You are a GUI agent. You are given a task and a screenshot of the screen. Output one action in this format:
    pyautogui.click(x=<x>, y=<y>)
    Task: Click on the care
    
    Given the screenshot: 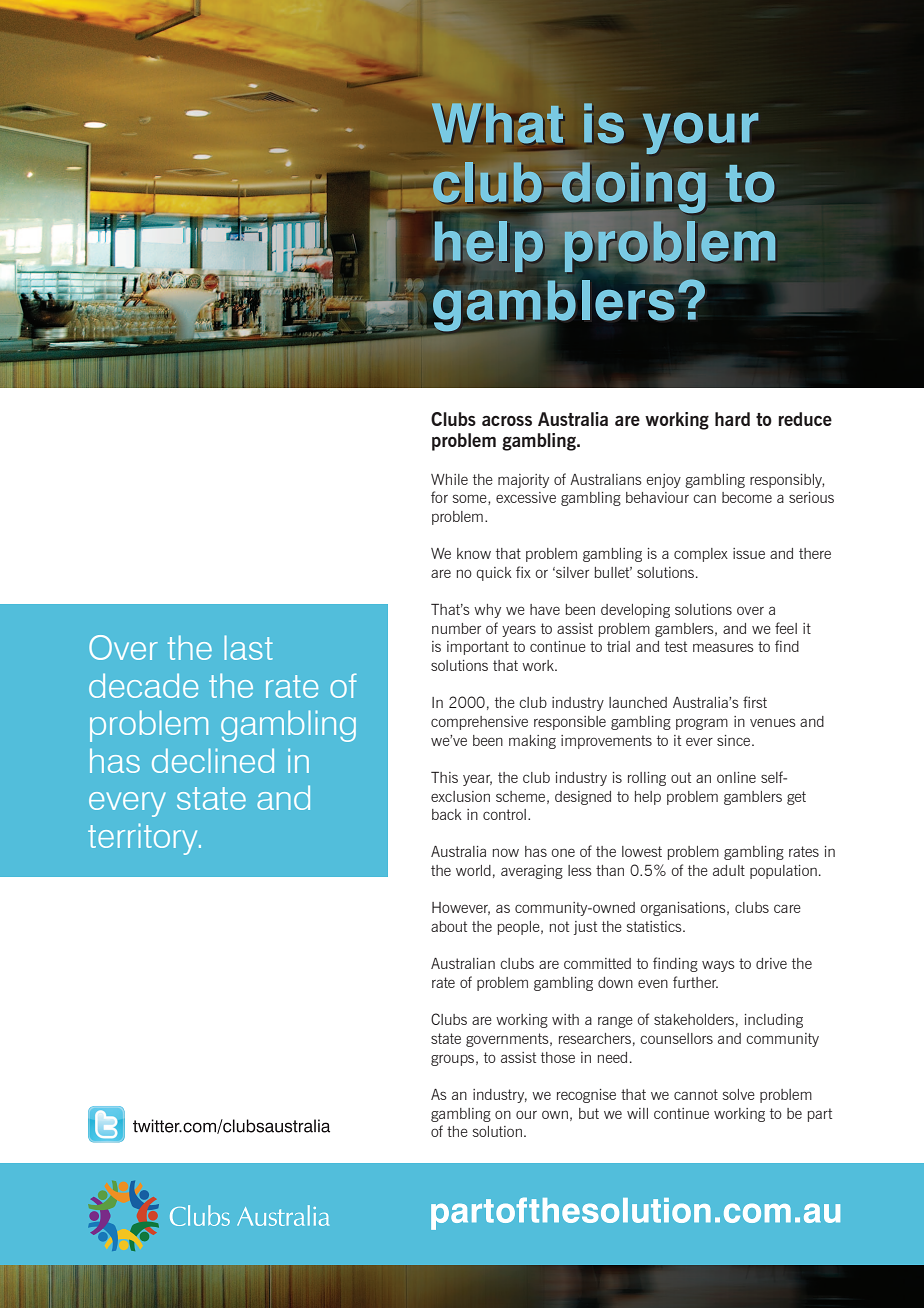 What is the action you would take?
    pyautogui.click(x=787, y=908)
